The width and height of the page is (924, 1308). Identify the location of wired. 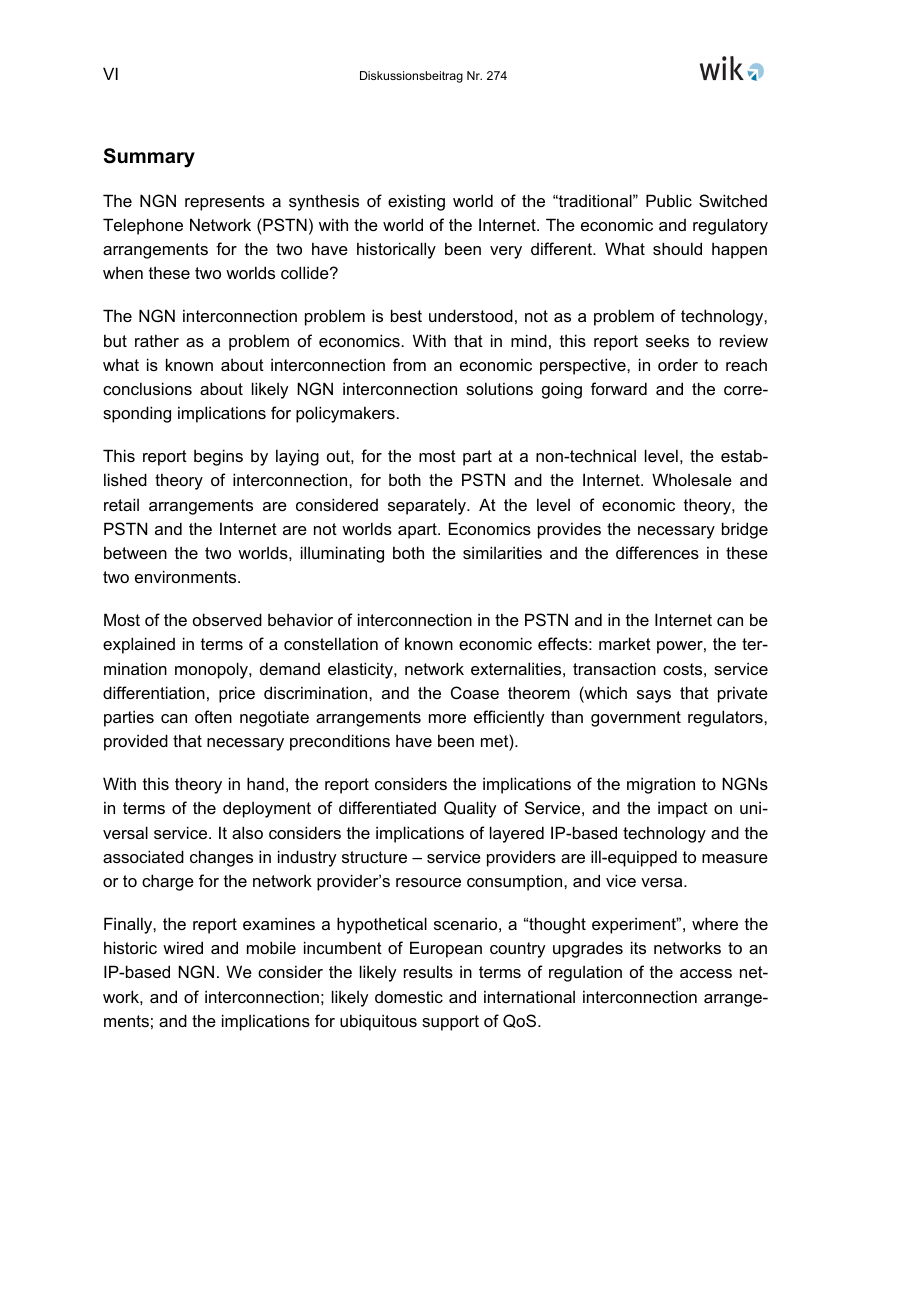
(183, 947).
